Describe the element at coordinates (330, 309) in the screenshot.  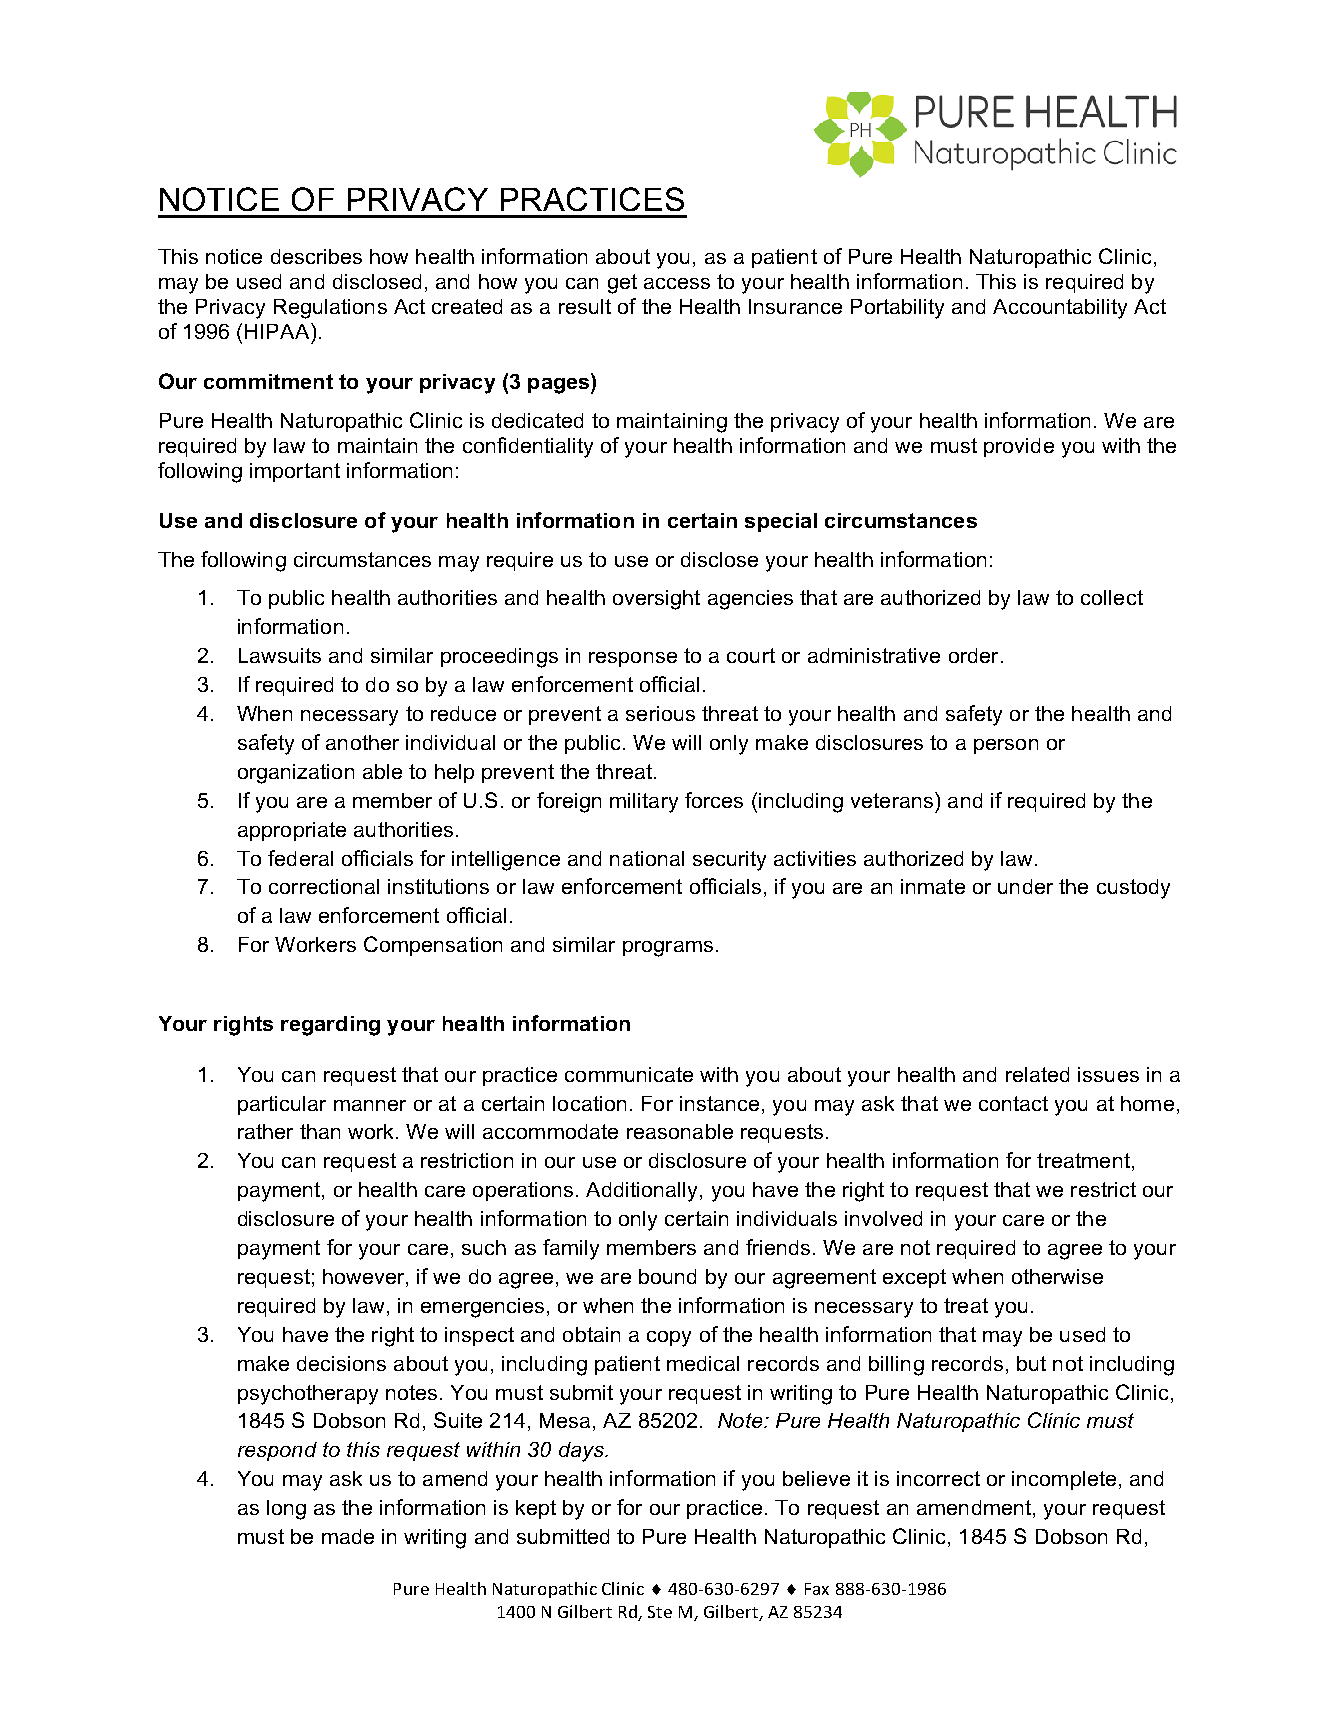
I see `Regulations` at that location.
